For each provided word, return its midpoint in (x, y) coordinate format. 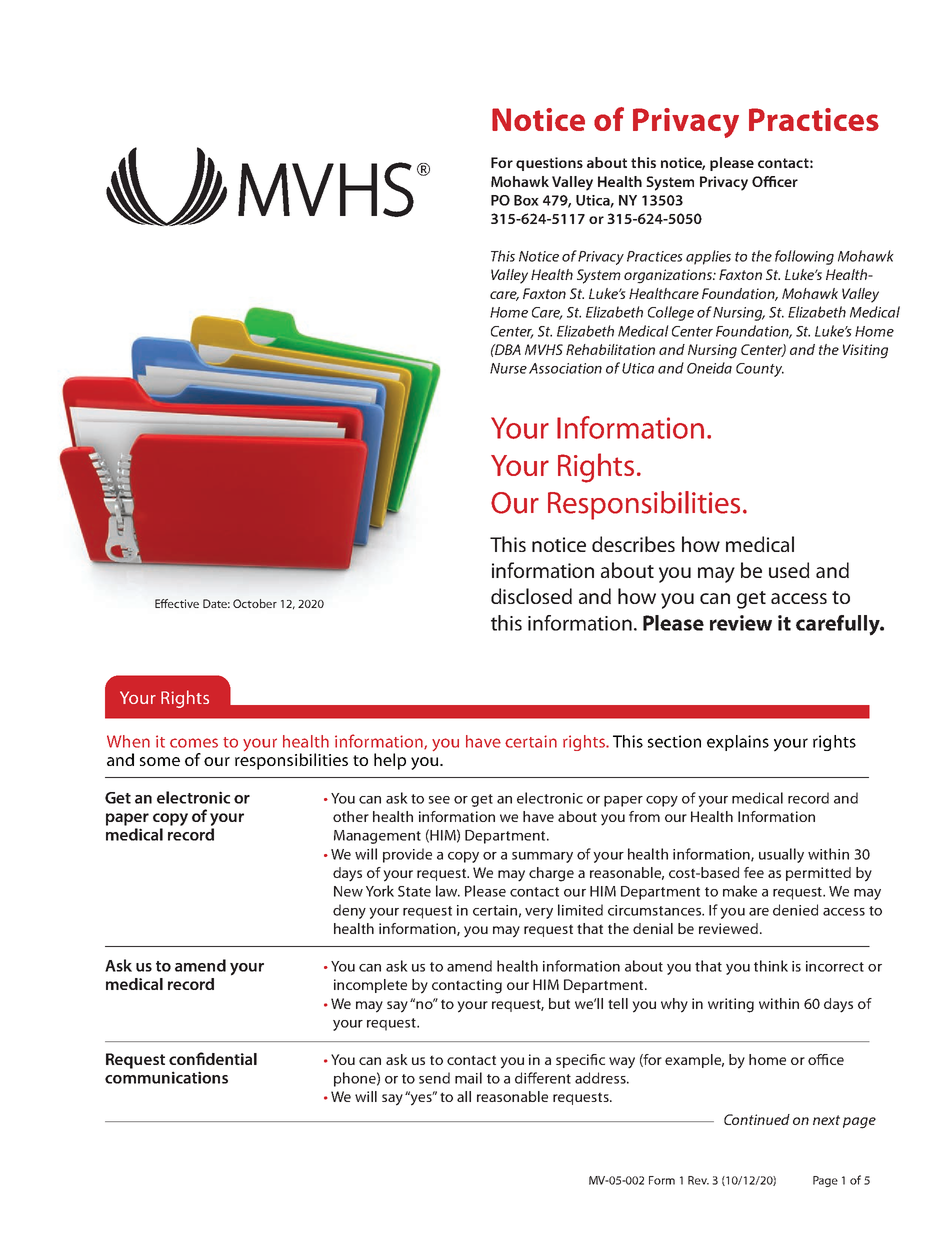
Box (526, 200)
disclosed (531, 596)
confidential (213, 1058)
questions (549, 164)
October (255, 603)
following (804, 257)
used (789, 570)
